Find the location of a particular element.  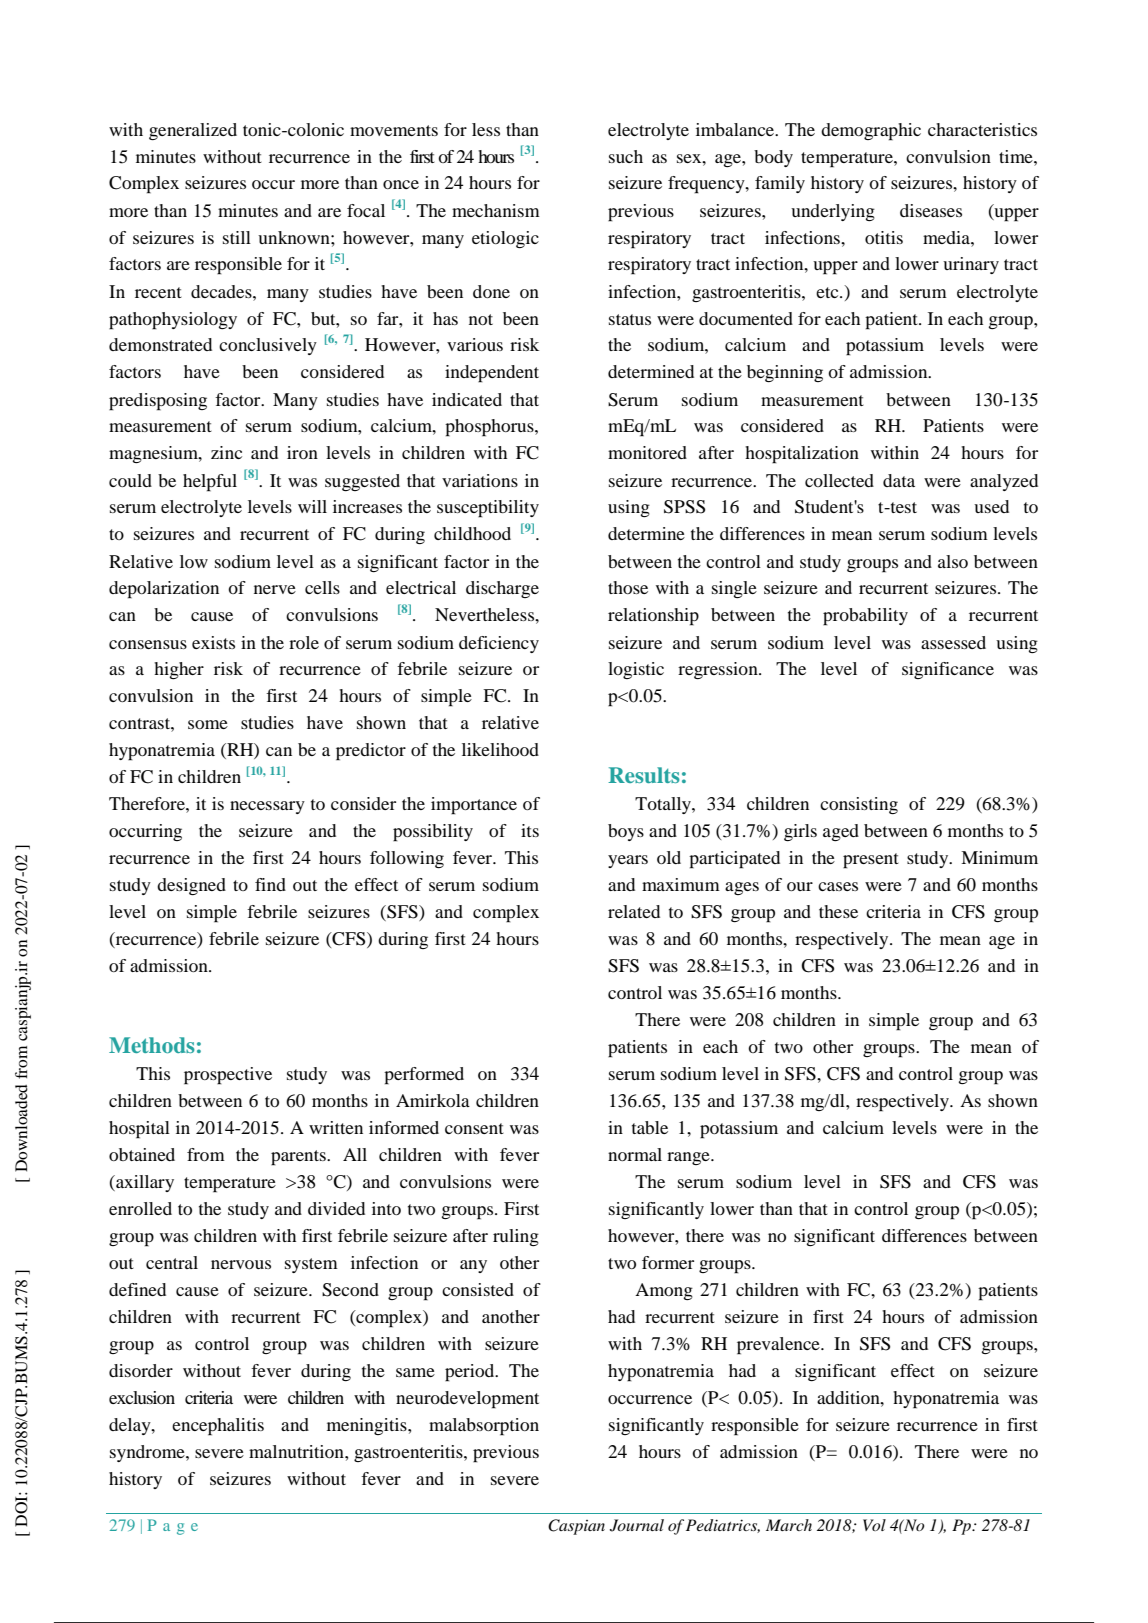

data is located at coordinates (899, 480).
